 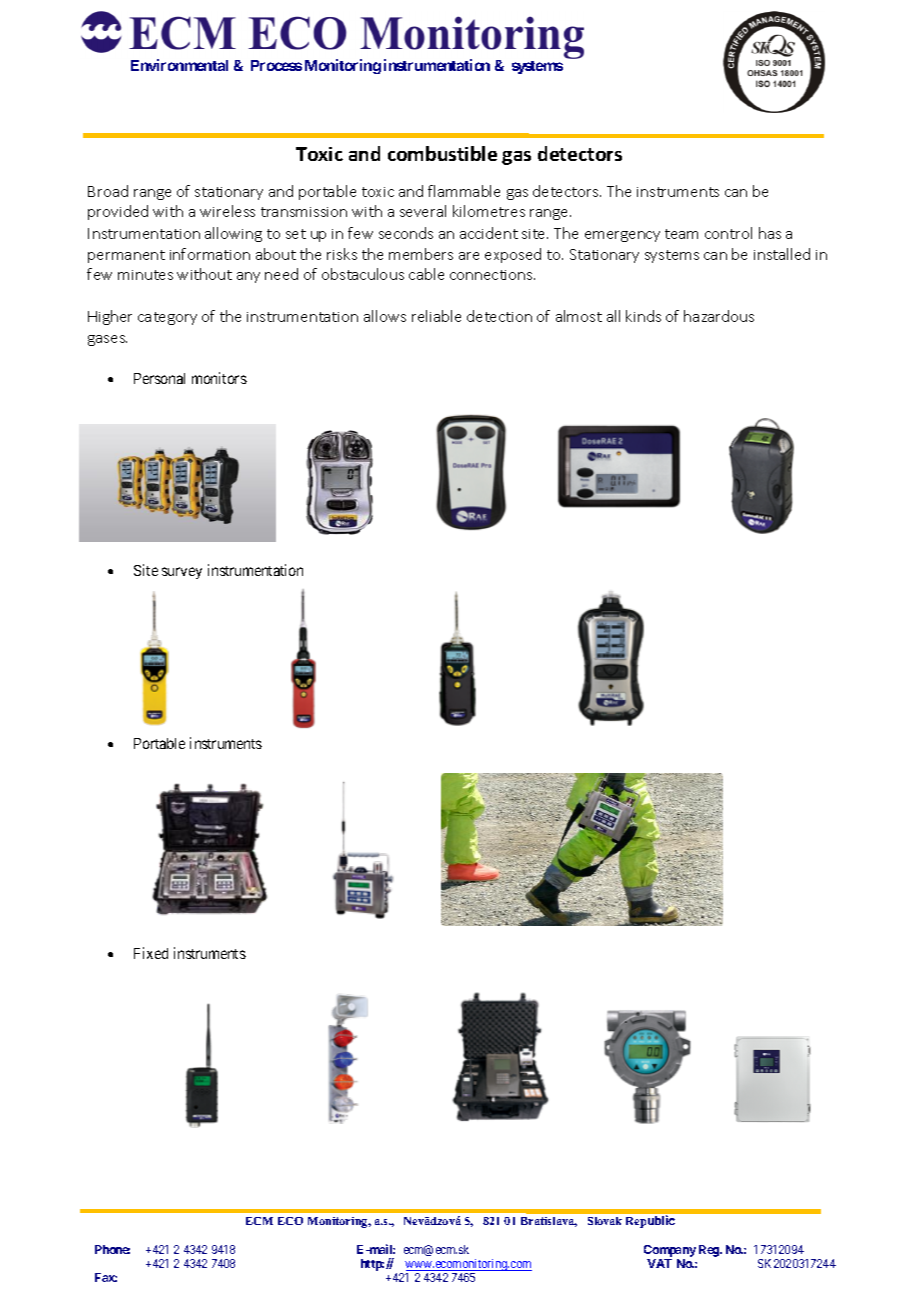 What do you see at coordinates (650, 1221) in the screenshot?
I see `Republic` at bounding box center [650, 1221].
